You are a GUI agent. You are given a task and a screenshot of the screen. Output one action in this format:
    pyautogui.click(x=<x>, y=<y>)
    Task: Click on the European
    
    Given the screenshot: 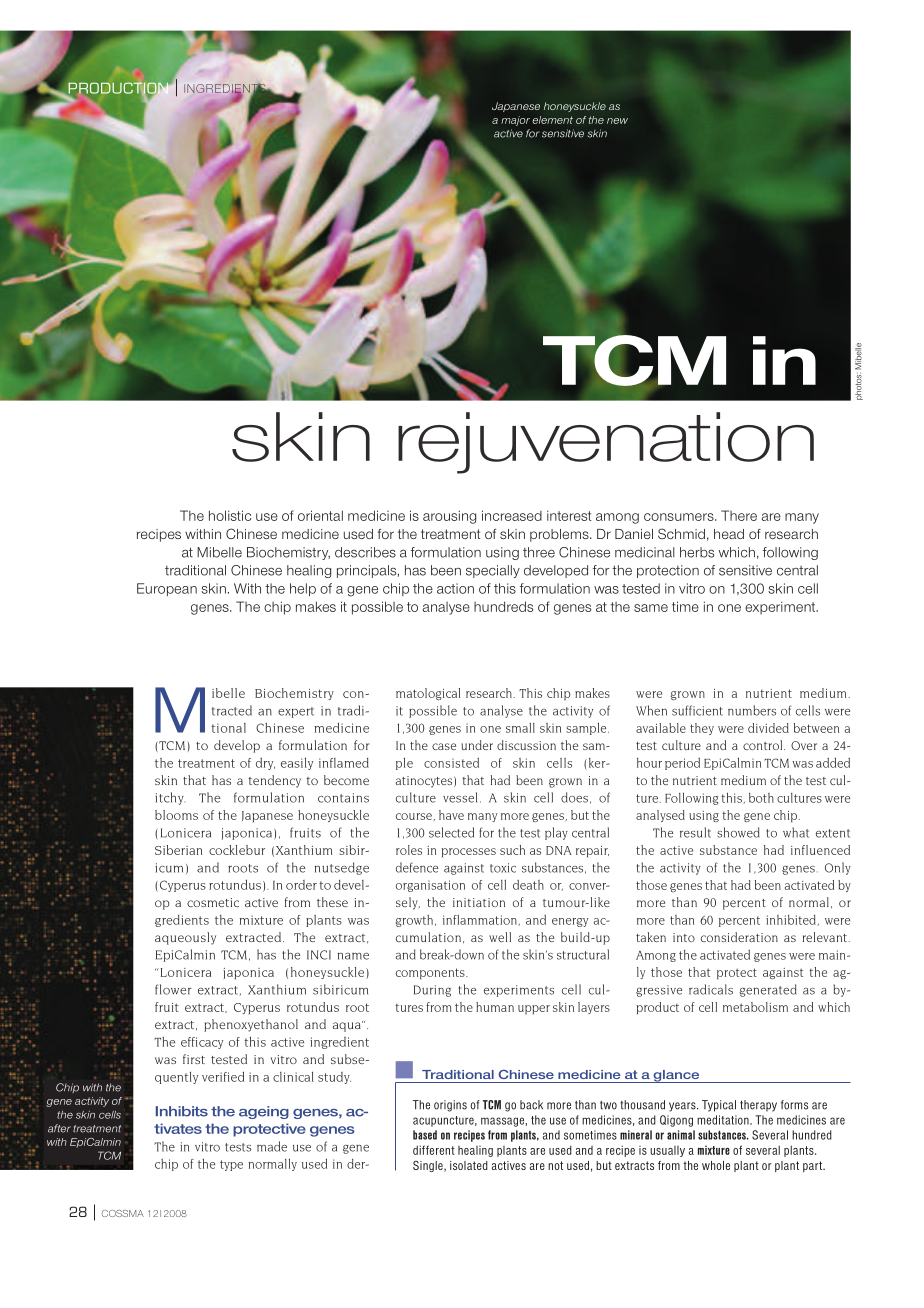 What is the action you would take?
    pyautogui.click(x=167, y=589)
